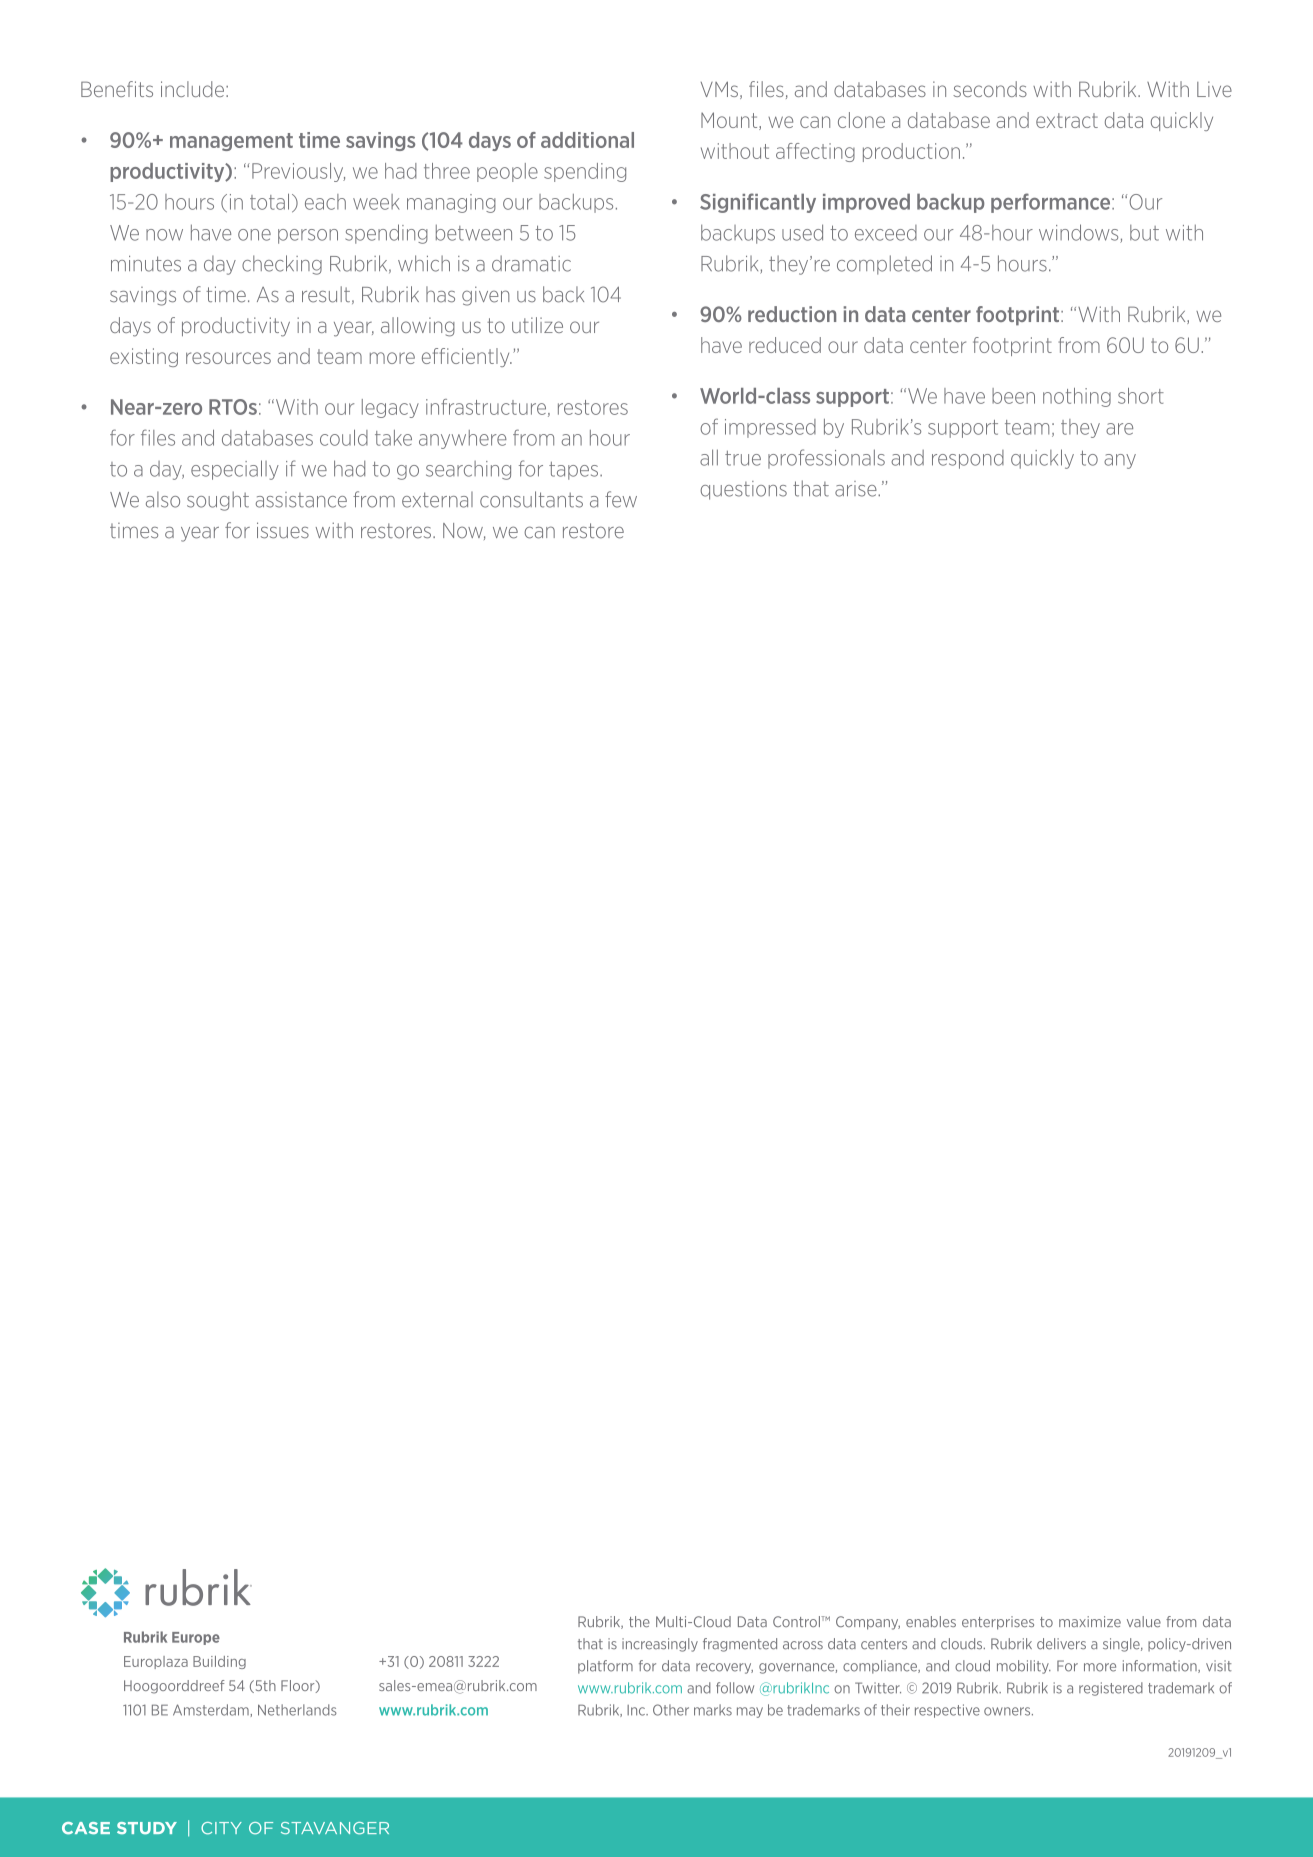 Image resolution: width=1313 pixels, height=1857 pixels. I want to click on issues, so click(283, 530).
